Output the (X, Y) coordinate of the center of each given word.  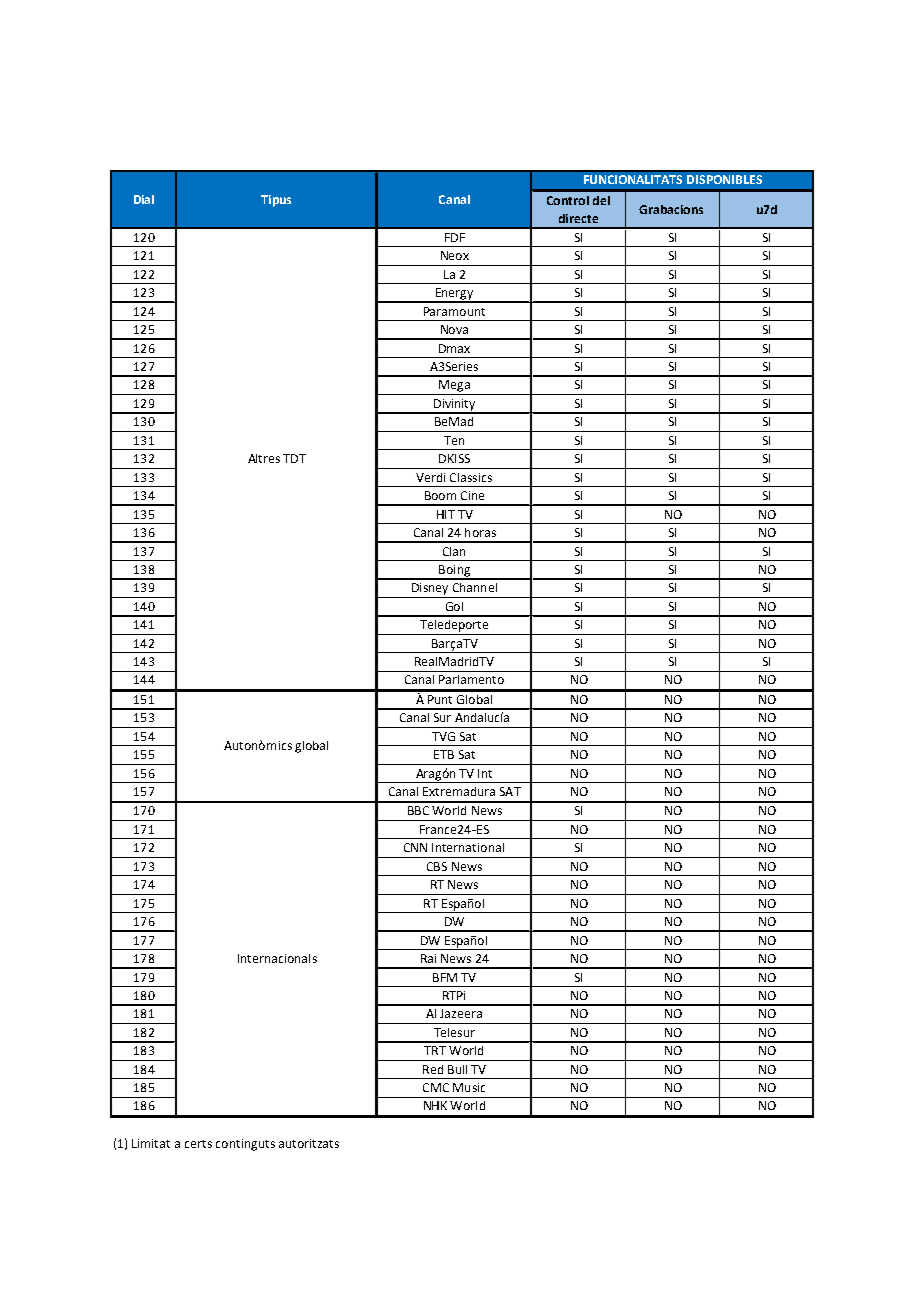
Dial (144, 199)
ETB (444, 754)
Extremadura (459, 791)
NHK (435, 1105)
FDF (455, 237)
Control (568, 200)
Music (469, 1087)
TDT (294, 458)
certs (198, 1144)
